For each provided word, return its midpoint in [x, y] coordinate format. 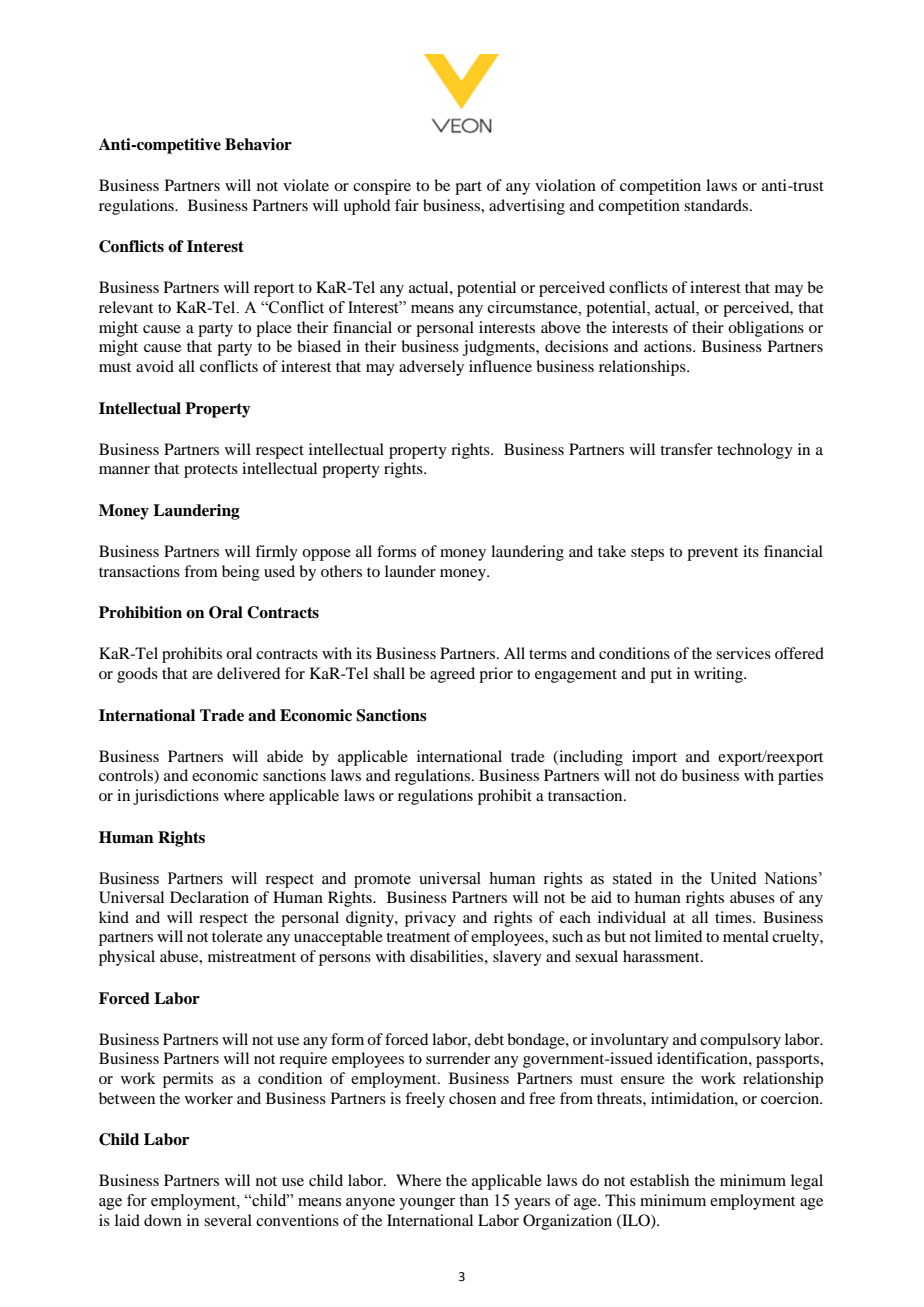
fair [407, 205]
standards [717, 205]
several [228, 1220]
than [474, 1200]
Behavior [258, 144]
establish [659, 1180]
